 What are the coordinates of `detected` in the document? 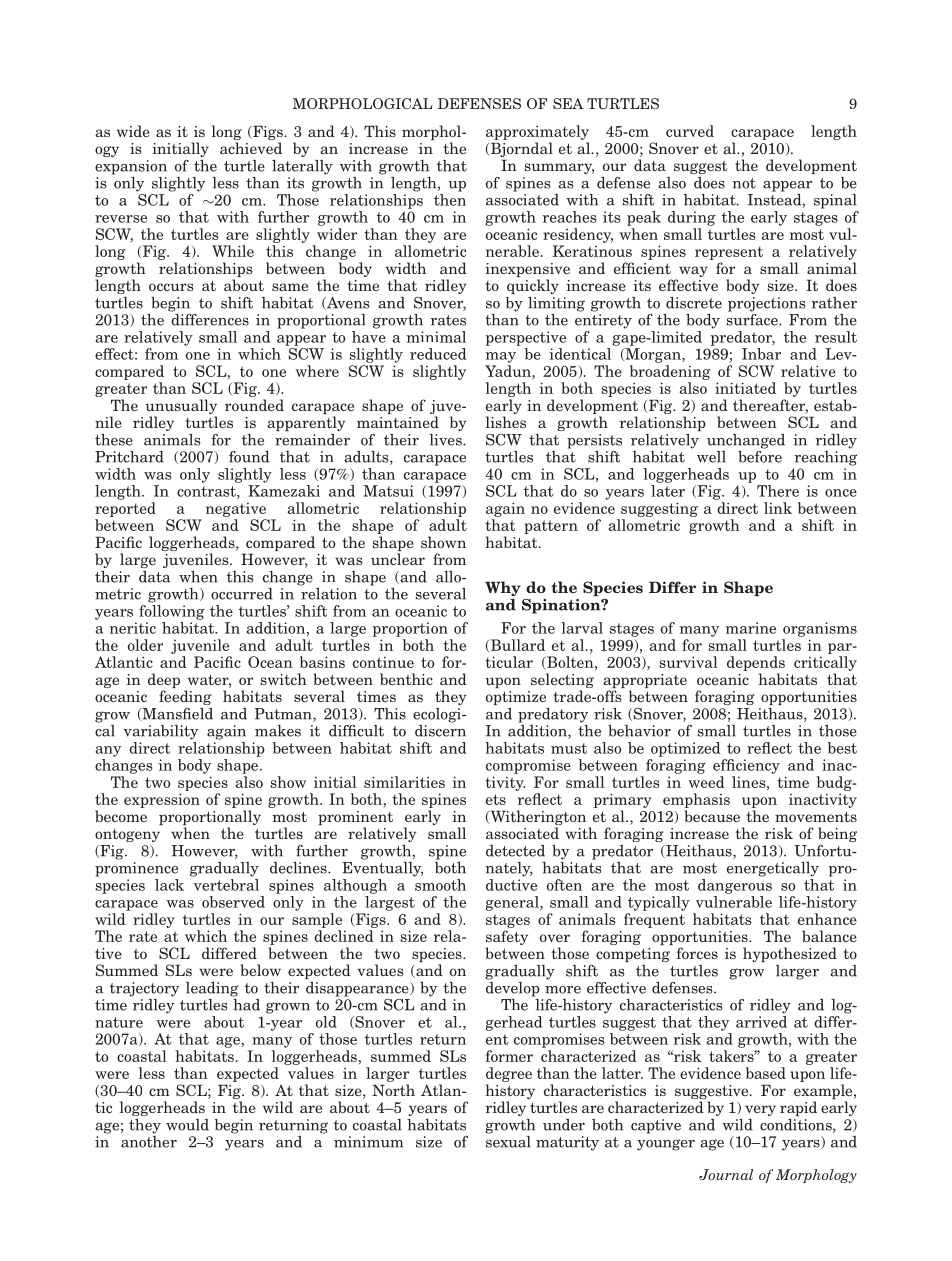 It's located at (515, 851).
